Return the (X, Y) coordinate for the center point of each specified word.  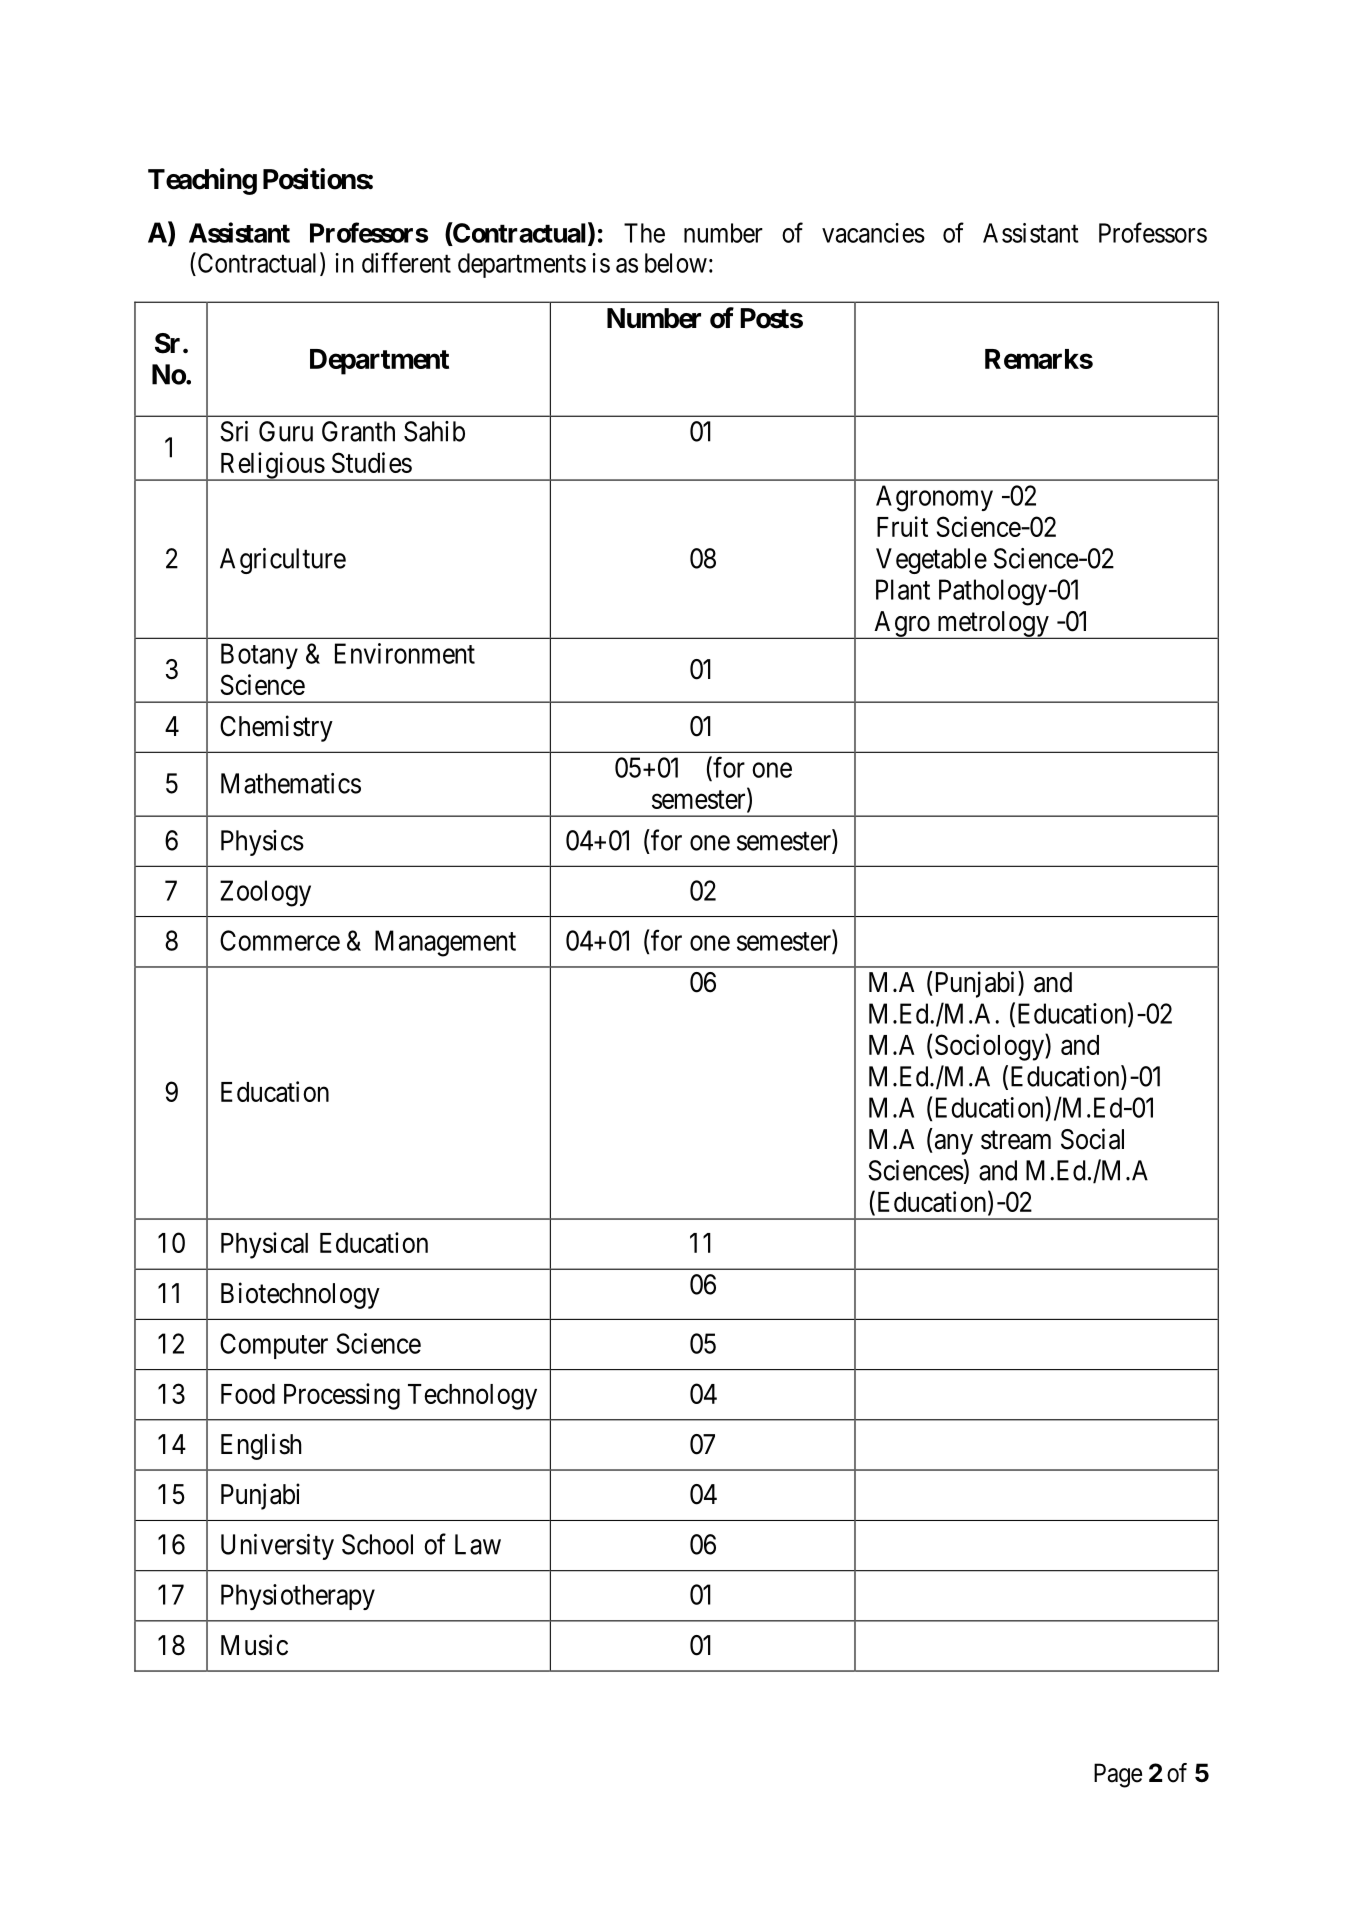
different (406, 262)
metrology (993, 625)
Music (254, 1645)
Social (1092, 1139)
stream (1016, 1140)
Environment (405, 653)
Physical (264, 1245)
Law (478, 1544)
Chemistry (276, 728)
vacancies (873, 233)
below (676, 263)
